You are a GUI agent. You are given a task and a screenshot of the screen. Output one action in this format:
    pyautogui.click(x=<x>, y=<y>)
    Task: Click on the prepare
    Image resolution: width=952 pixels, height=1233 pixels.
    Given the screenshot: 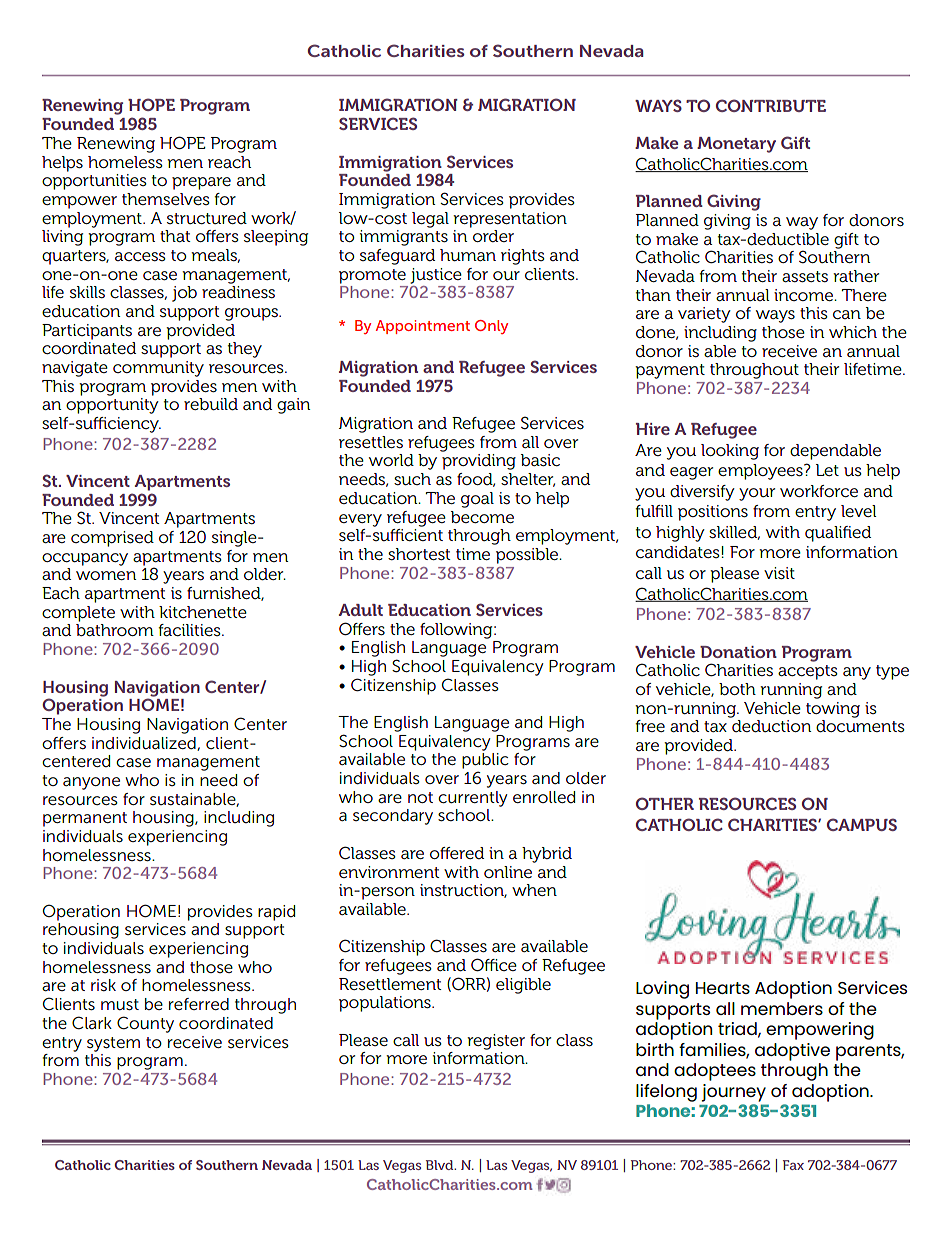 What is the action you would take?
    pyautogui.click(x=201, y=183)
